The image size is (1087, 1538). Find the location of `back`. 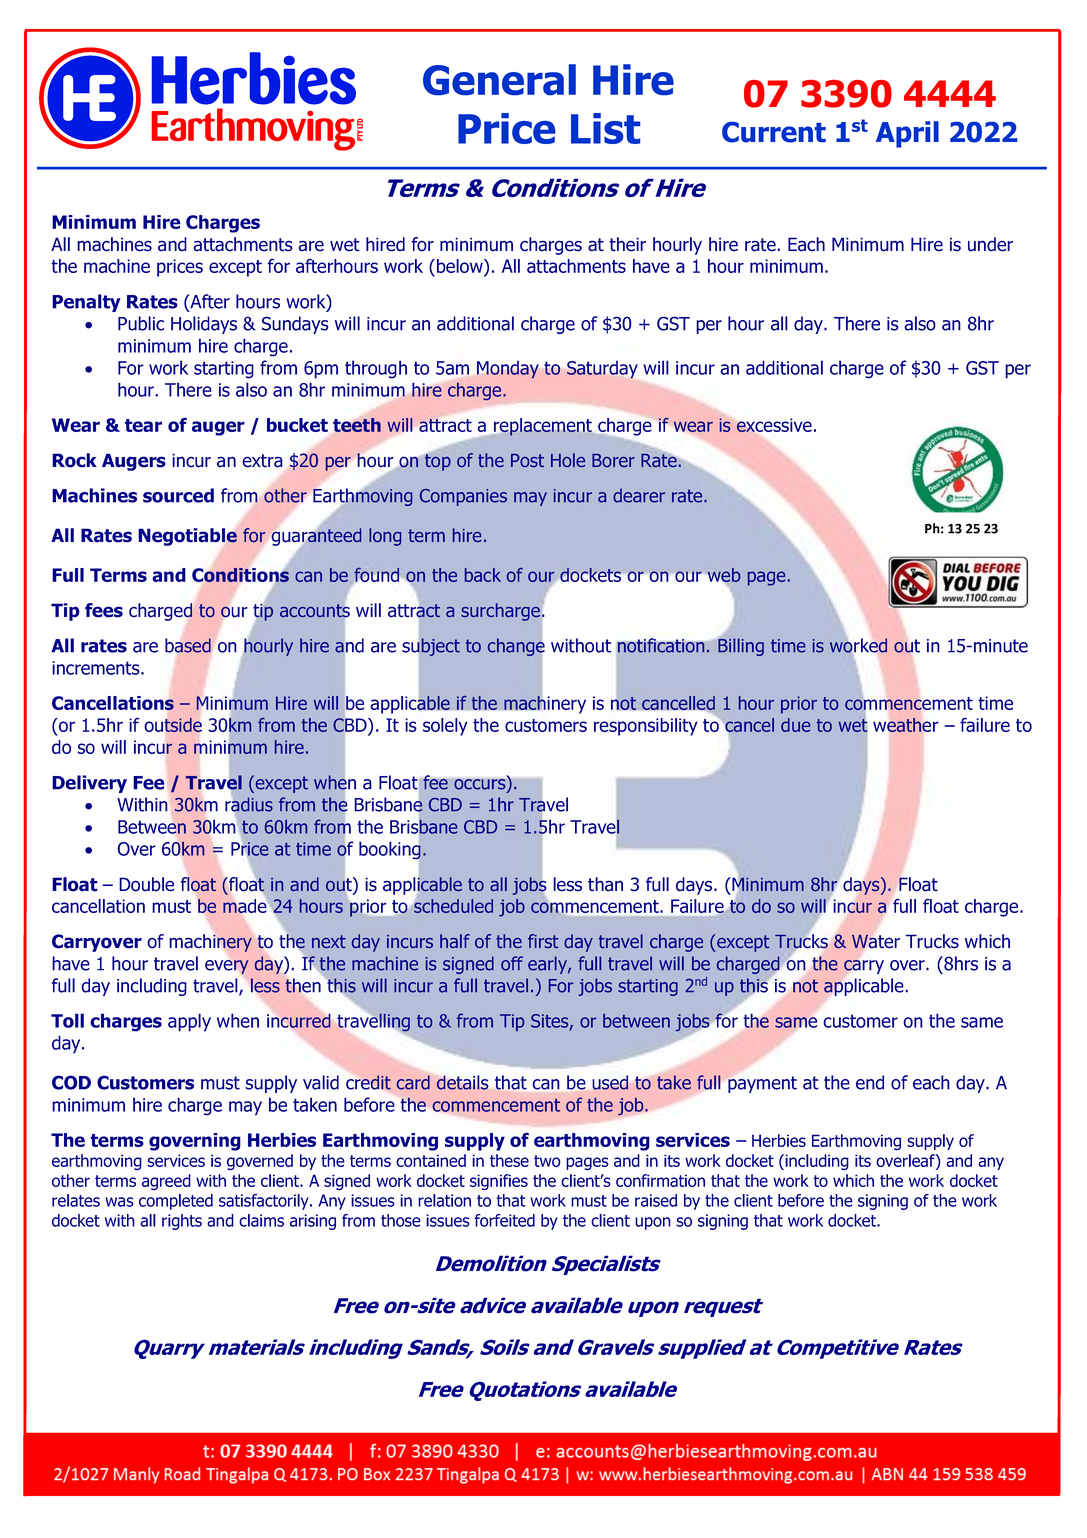

back is located at coordinates (483, 575).
